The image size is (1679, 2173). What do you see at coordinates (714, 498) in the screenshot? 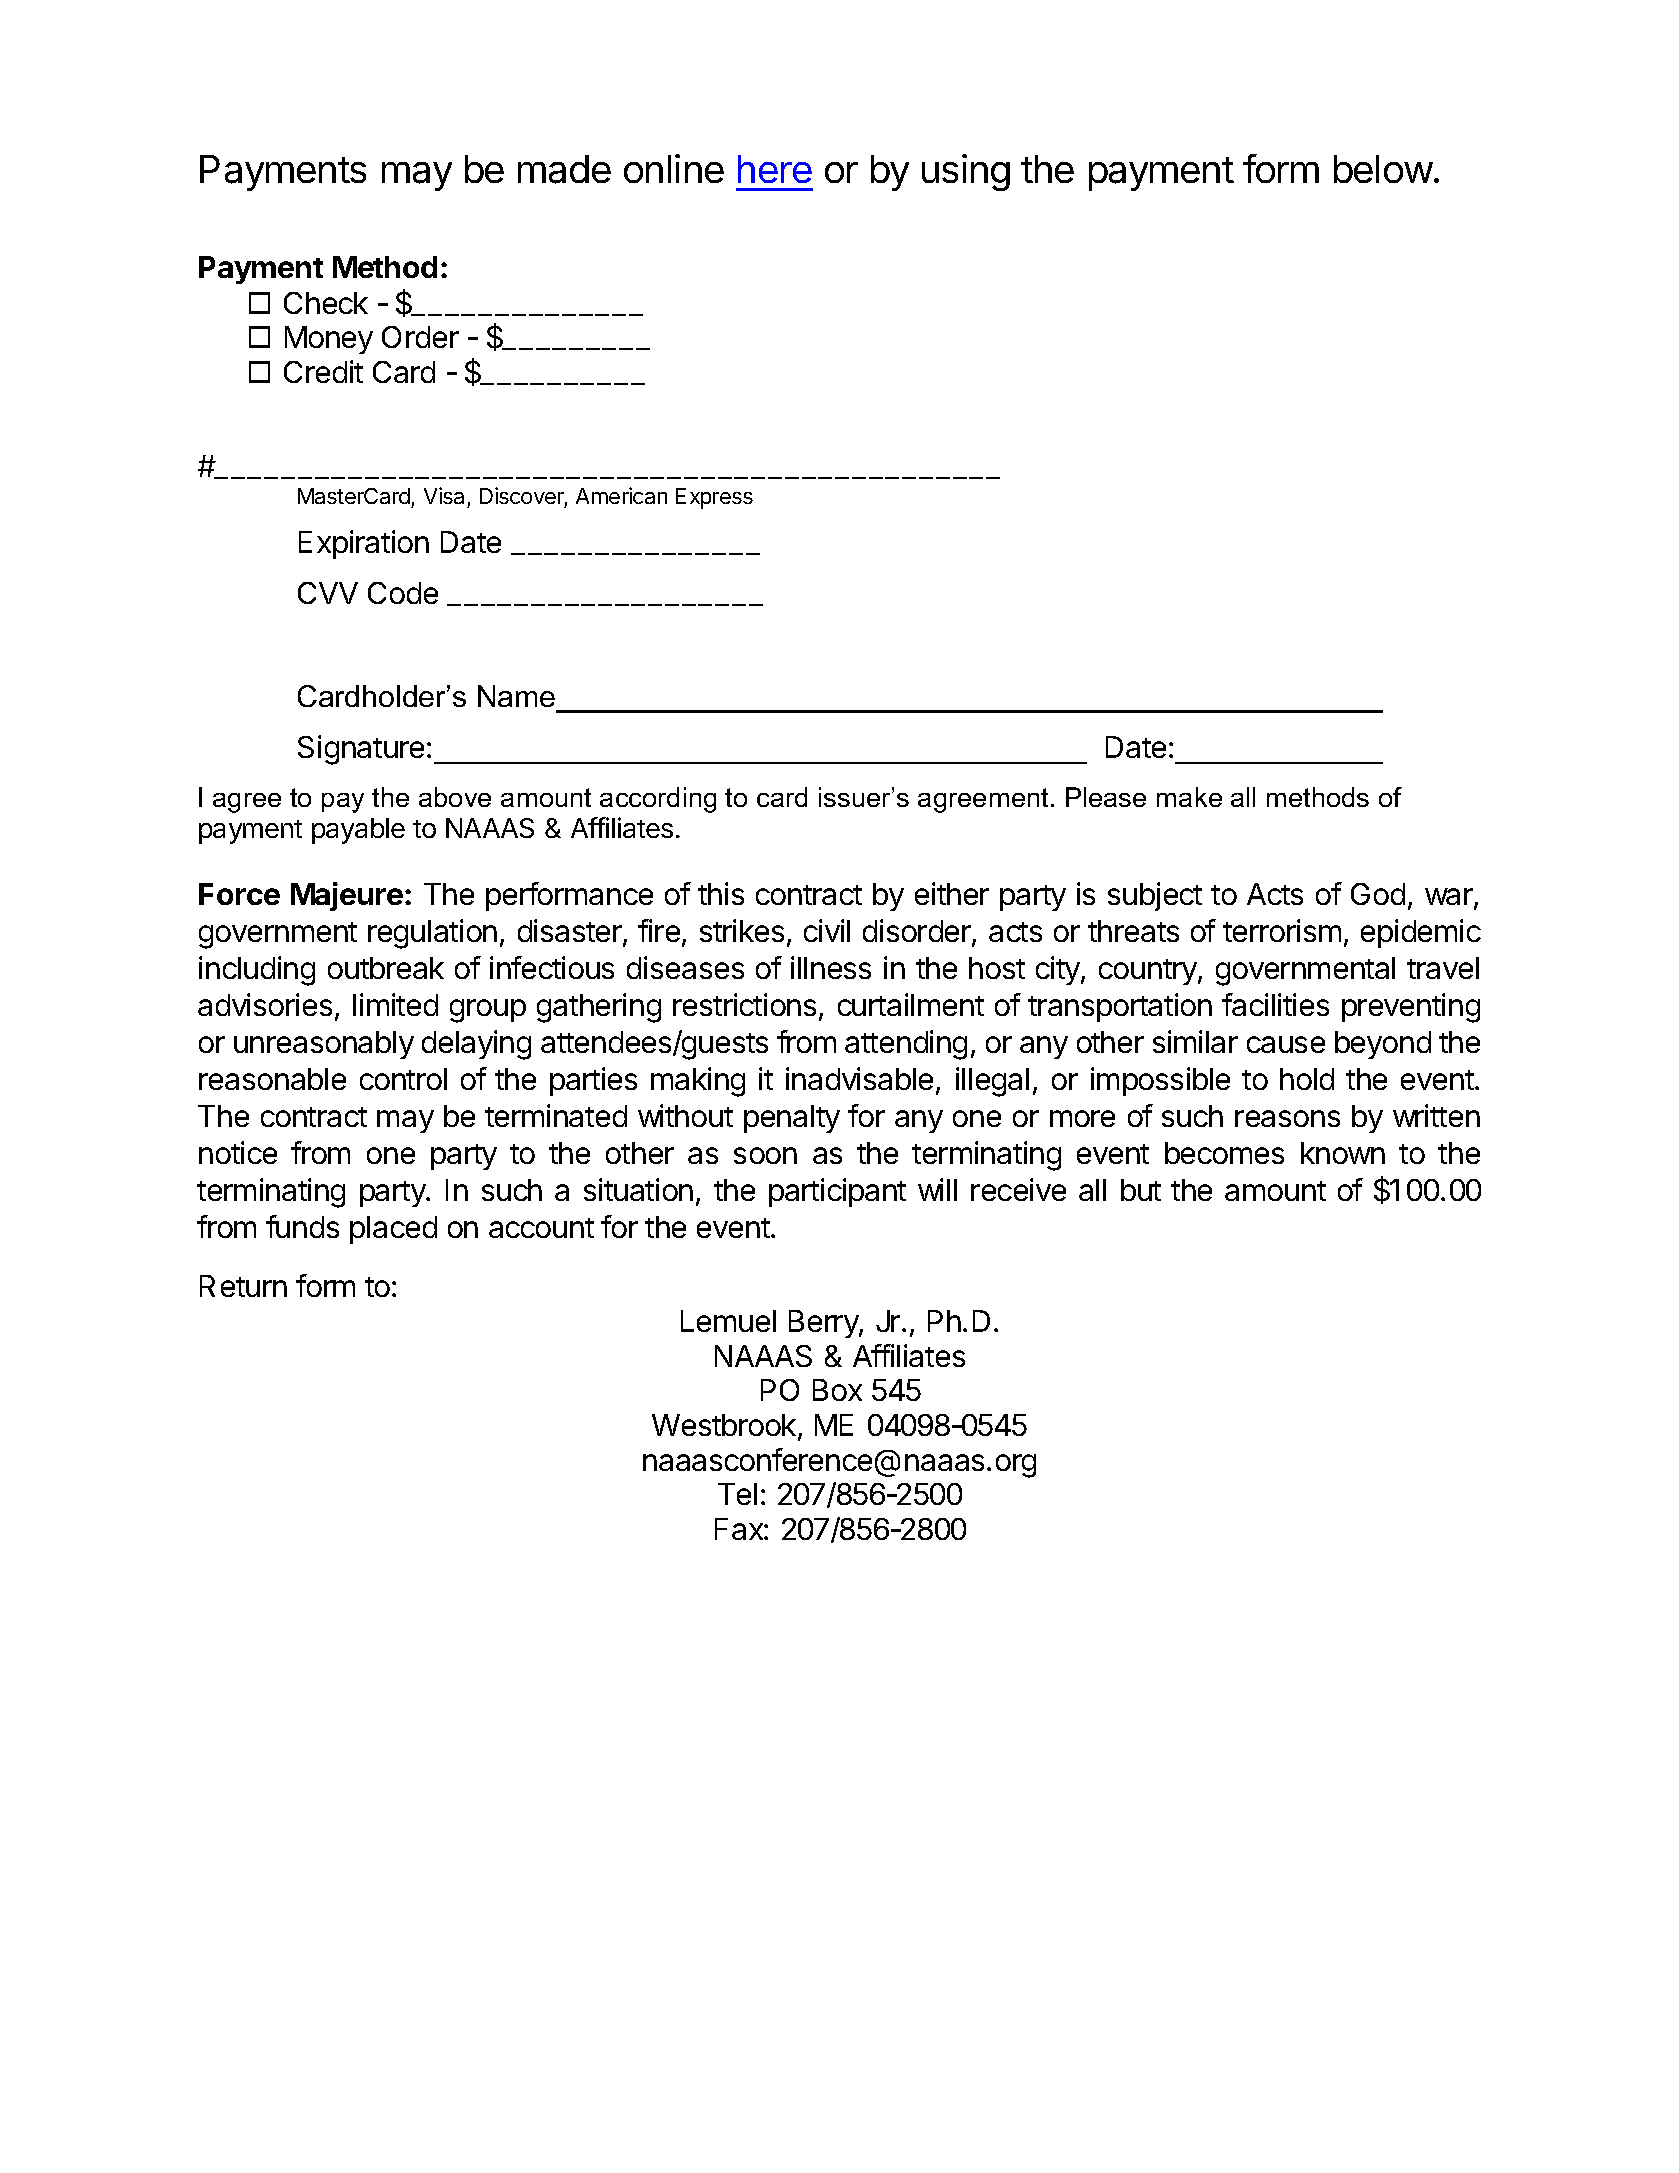
I see `Express` at bounding box center [714, 498].
